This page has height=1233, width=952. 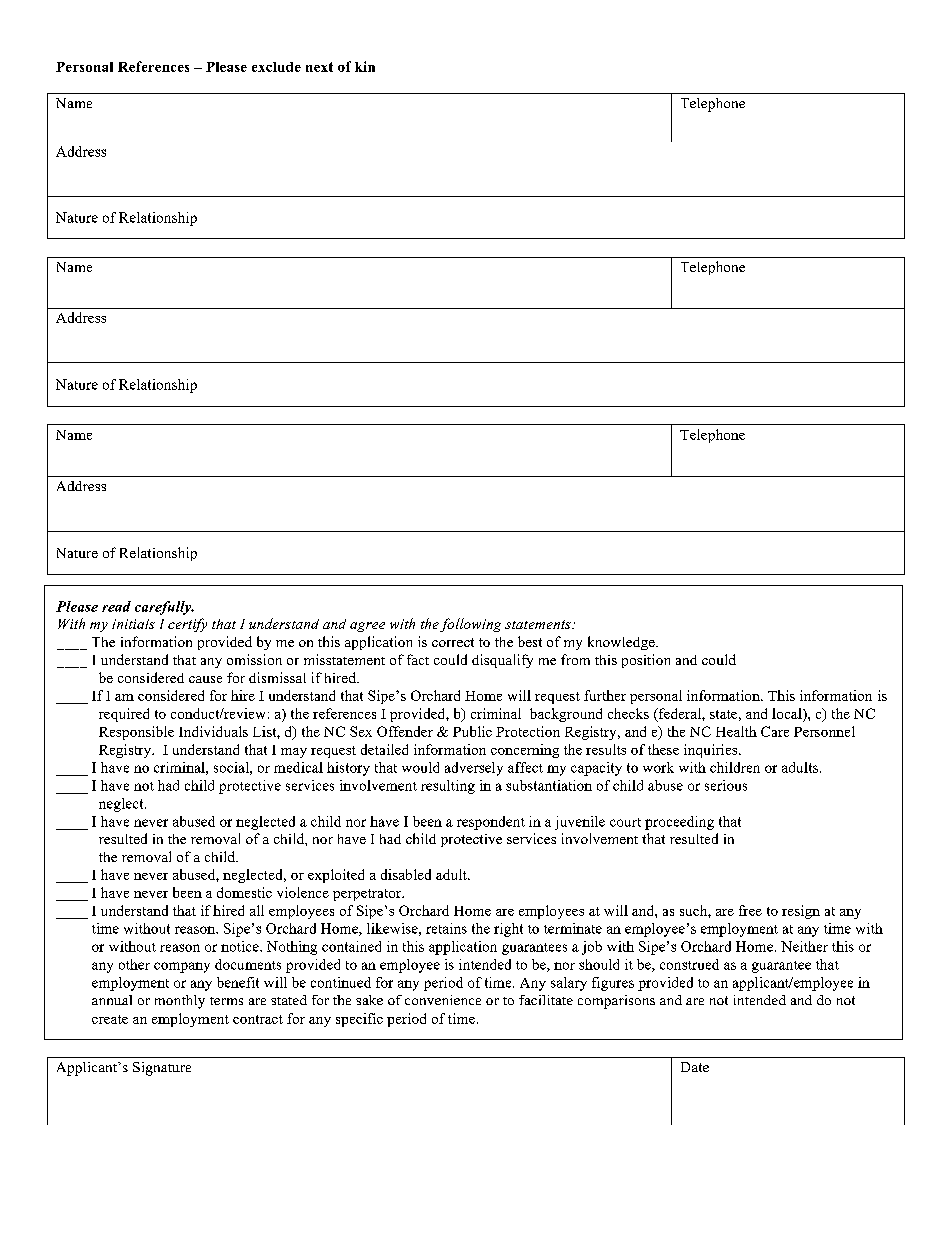 I want to click on kin, so click(x=365, y=66).
